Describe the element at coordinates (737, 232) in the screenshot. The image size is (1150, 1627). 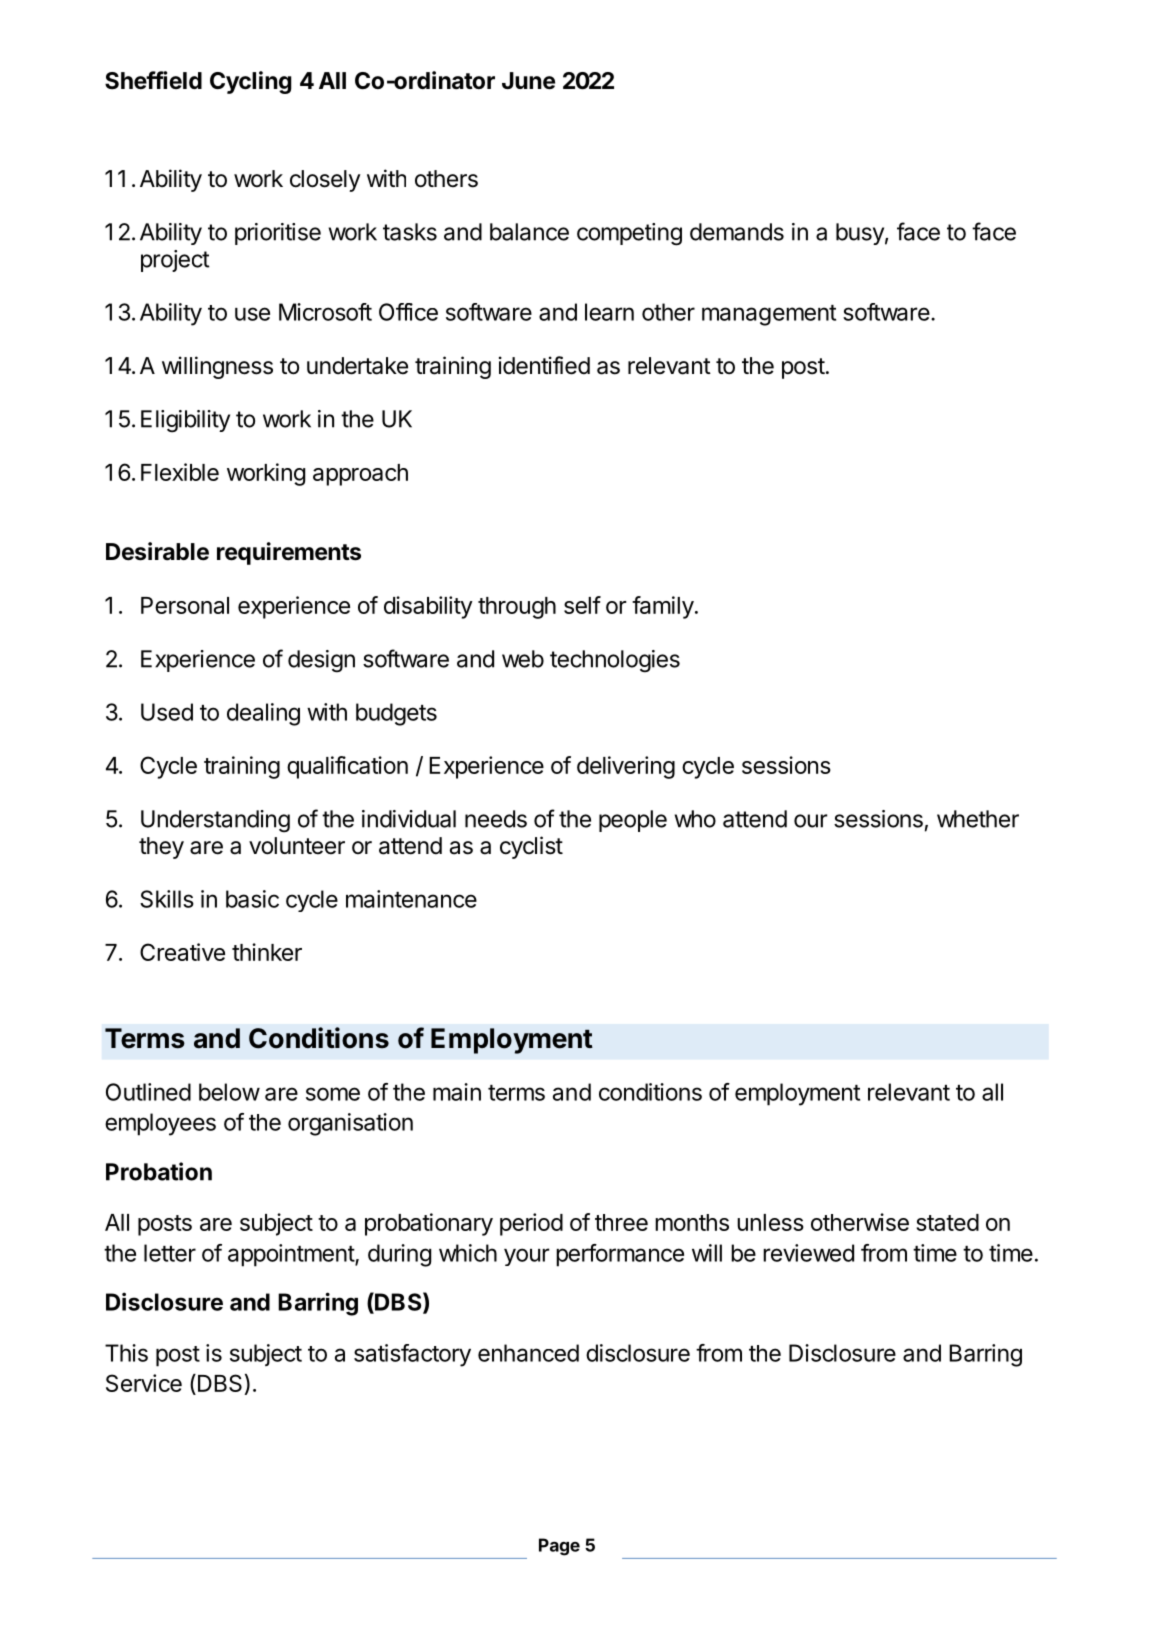
I see `demands` at that location.
